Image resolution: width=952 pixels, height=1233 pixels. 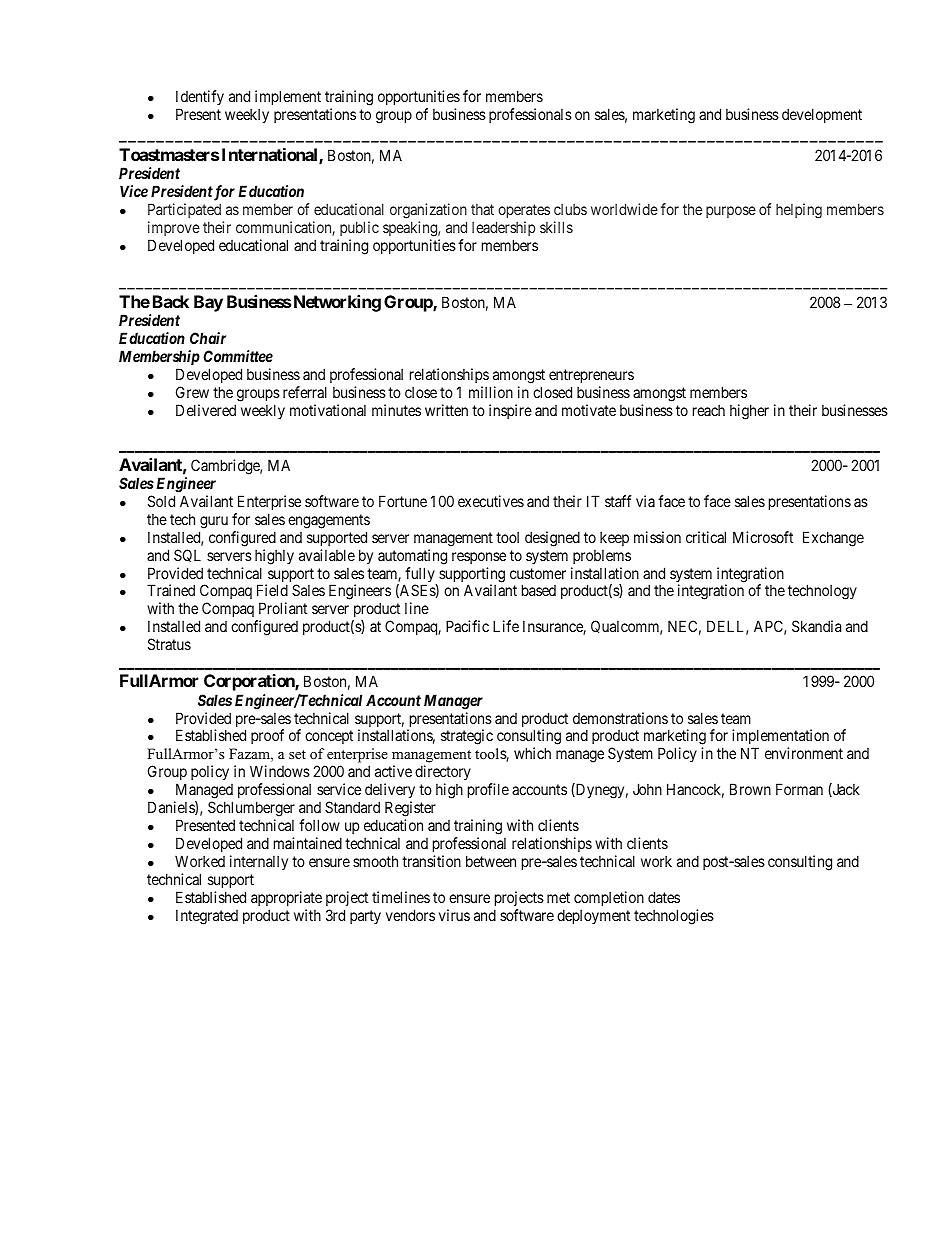 What do you see at coordinates (763, 537) in the image?
I see `Microsoft` at bounding box center [763, 537].
